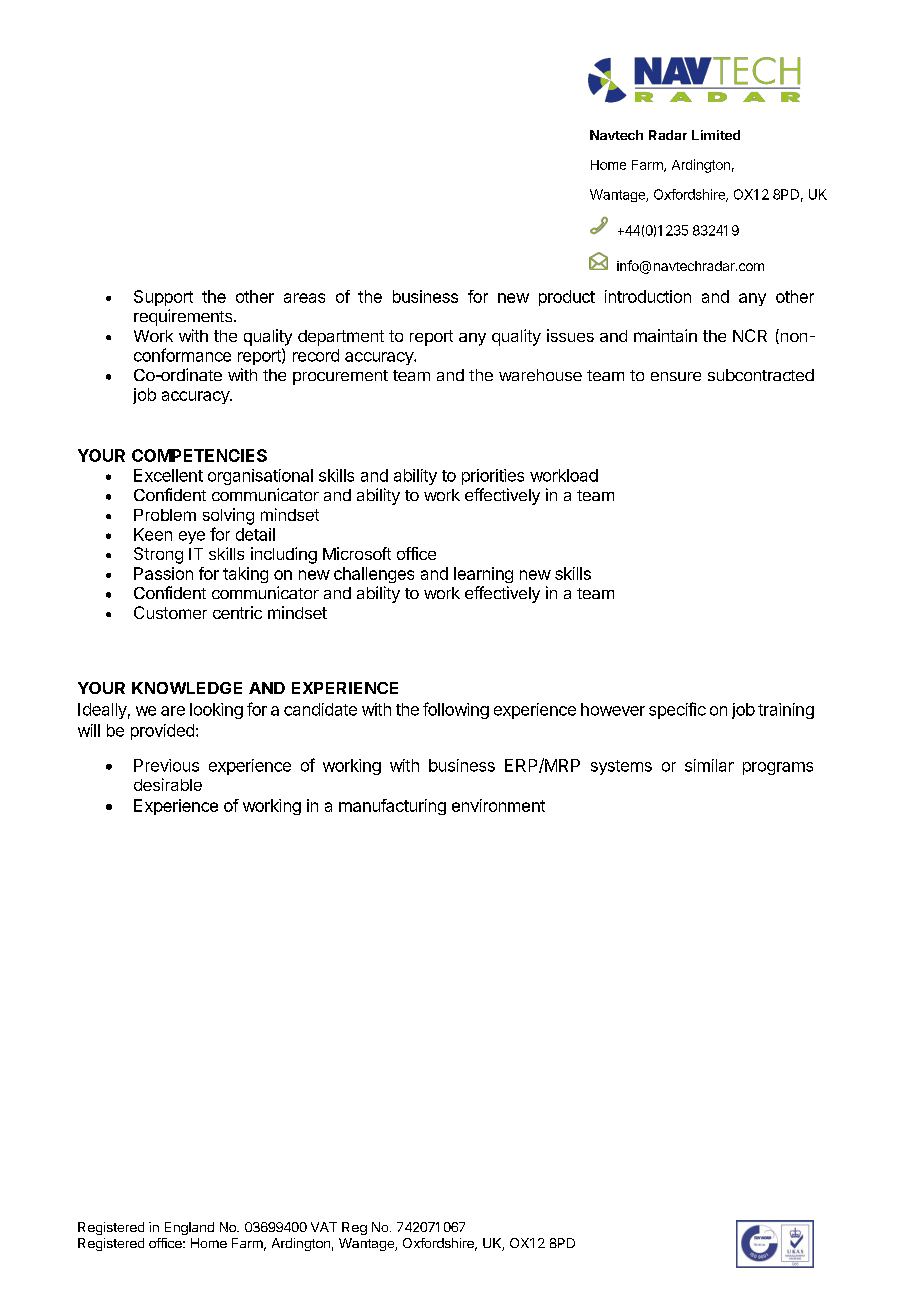  Describe the element at coordinates (189, 1228) in the image. I see `England` at that location.
